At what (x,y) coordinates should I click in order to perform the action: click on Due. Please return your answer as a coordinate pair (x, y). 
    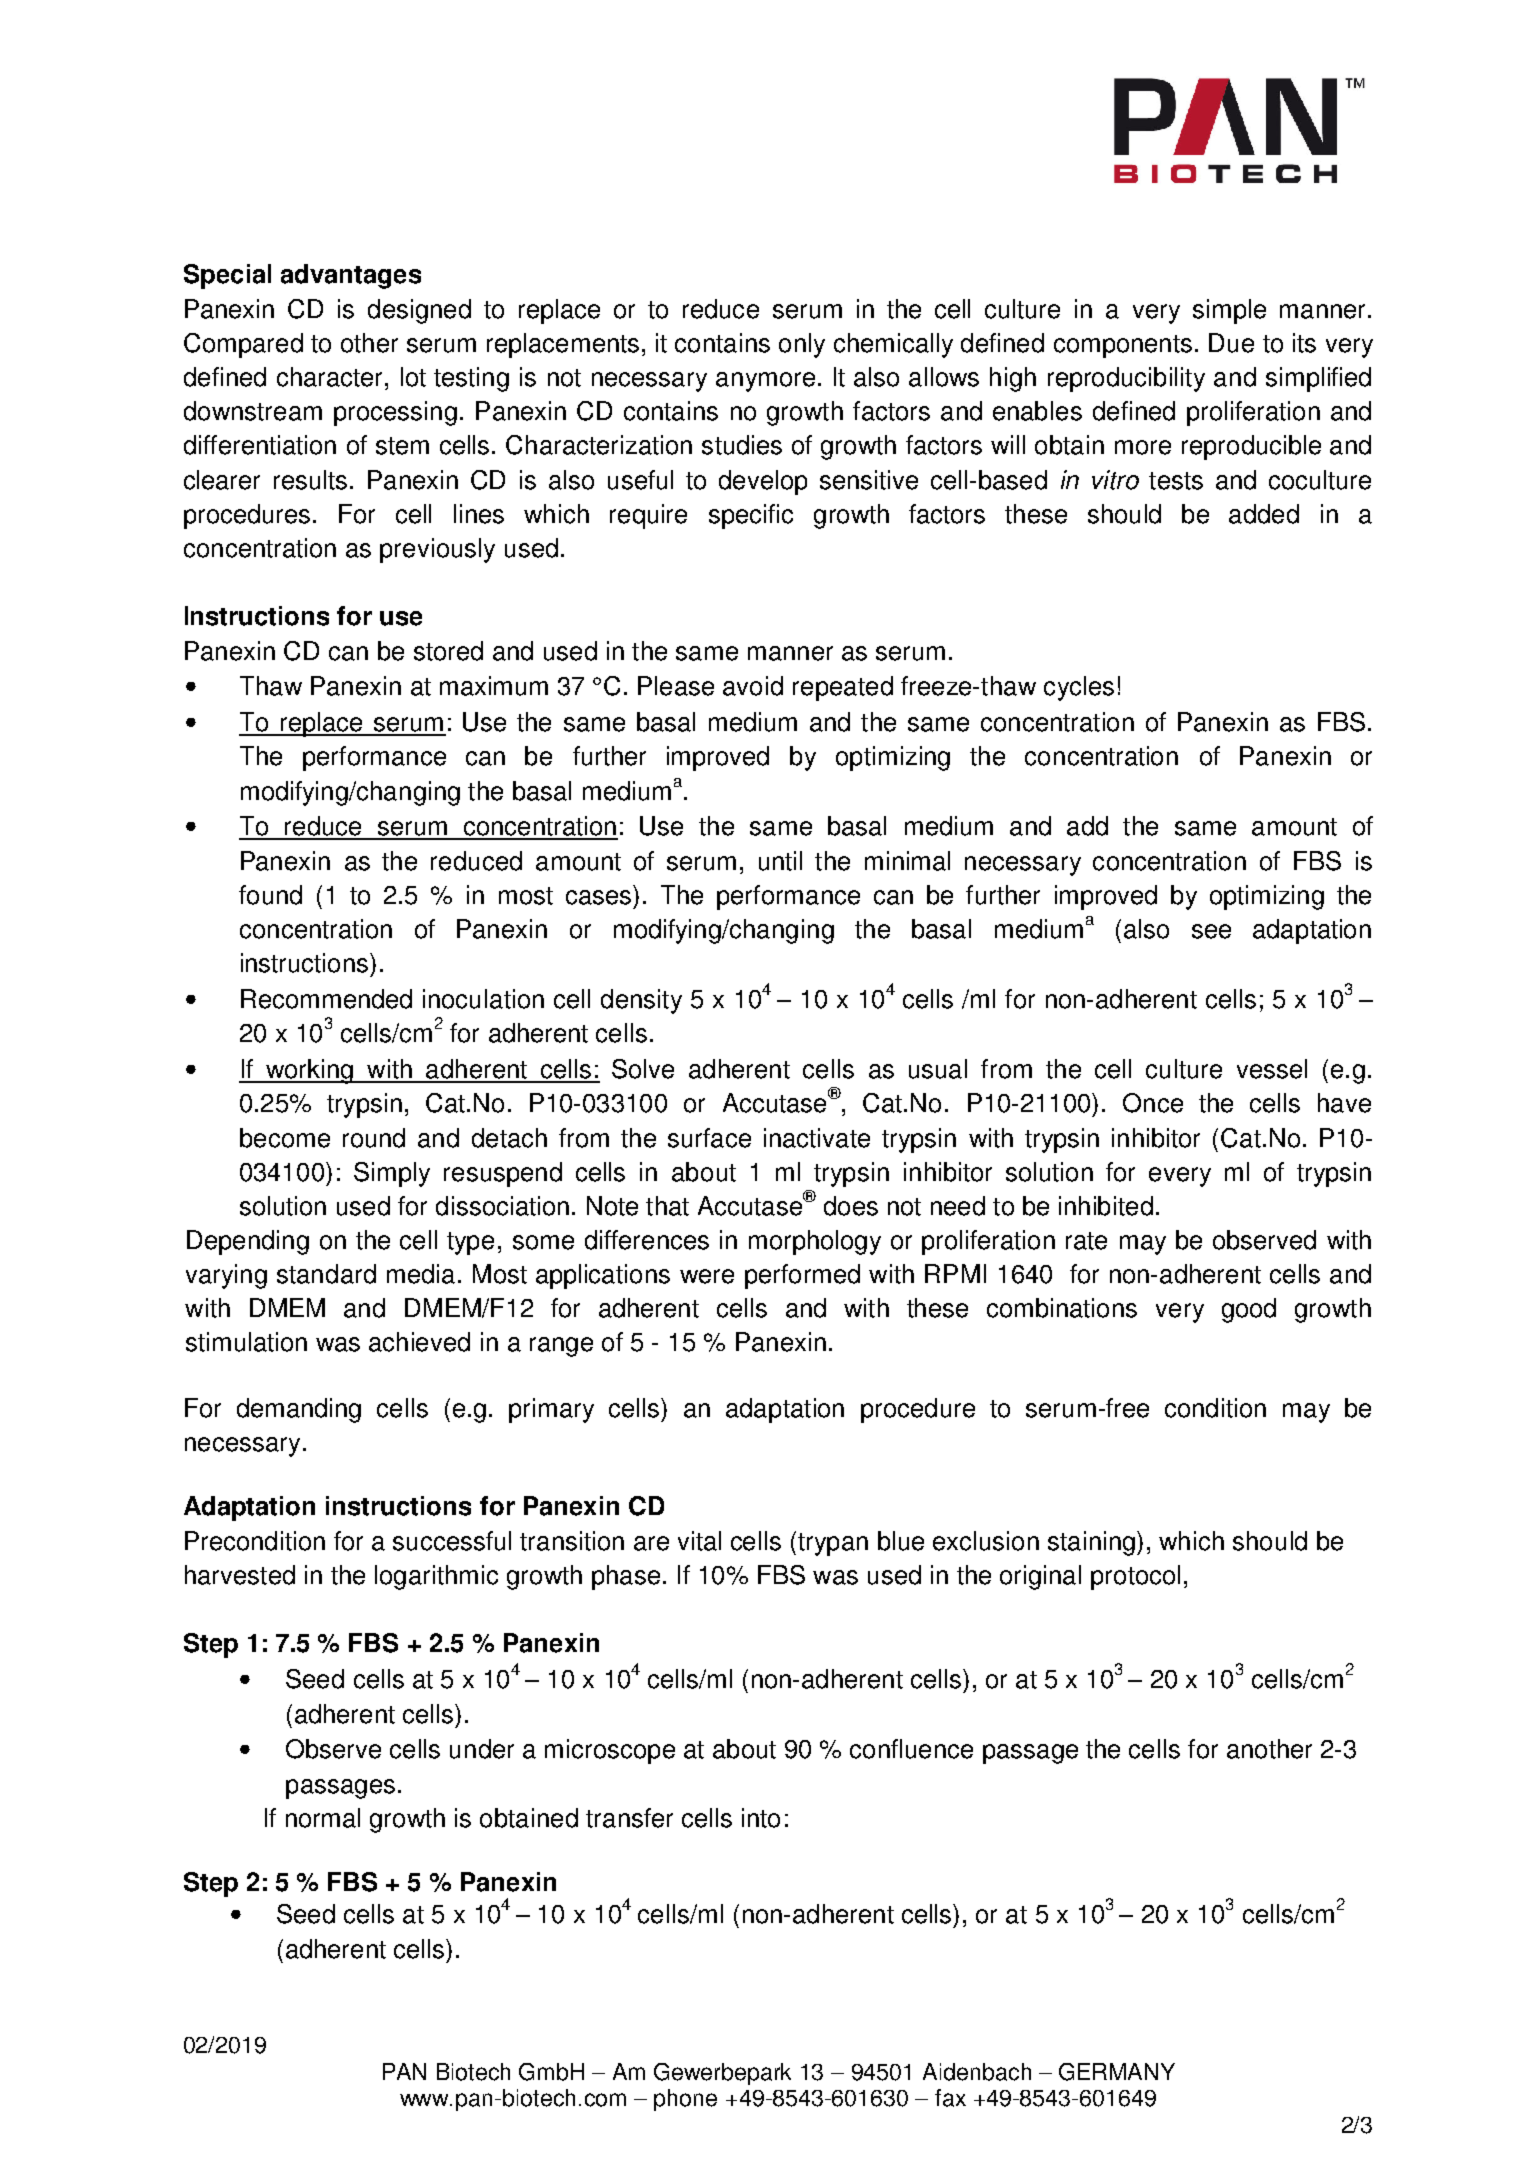
    Looking at the image, I should click on (1231, 343).
